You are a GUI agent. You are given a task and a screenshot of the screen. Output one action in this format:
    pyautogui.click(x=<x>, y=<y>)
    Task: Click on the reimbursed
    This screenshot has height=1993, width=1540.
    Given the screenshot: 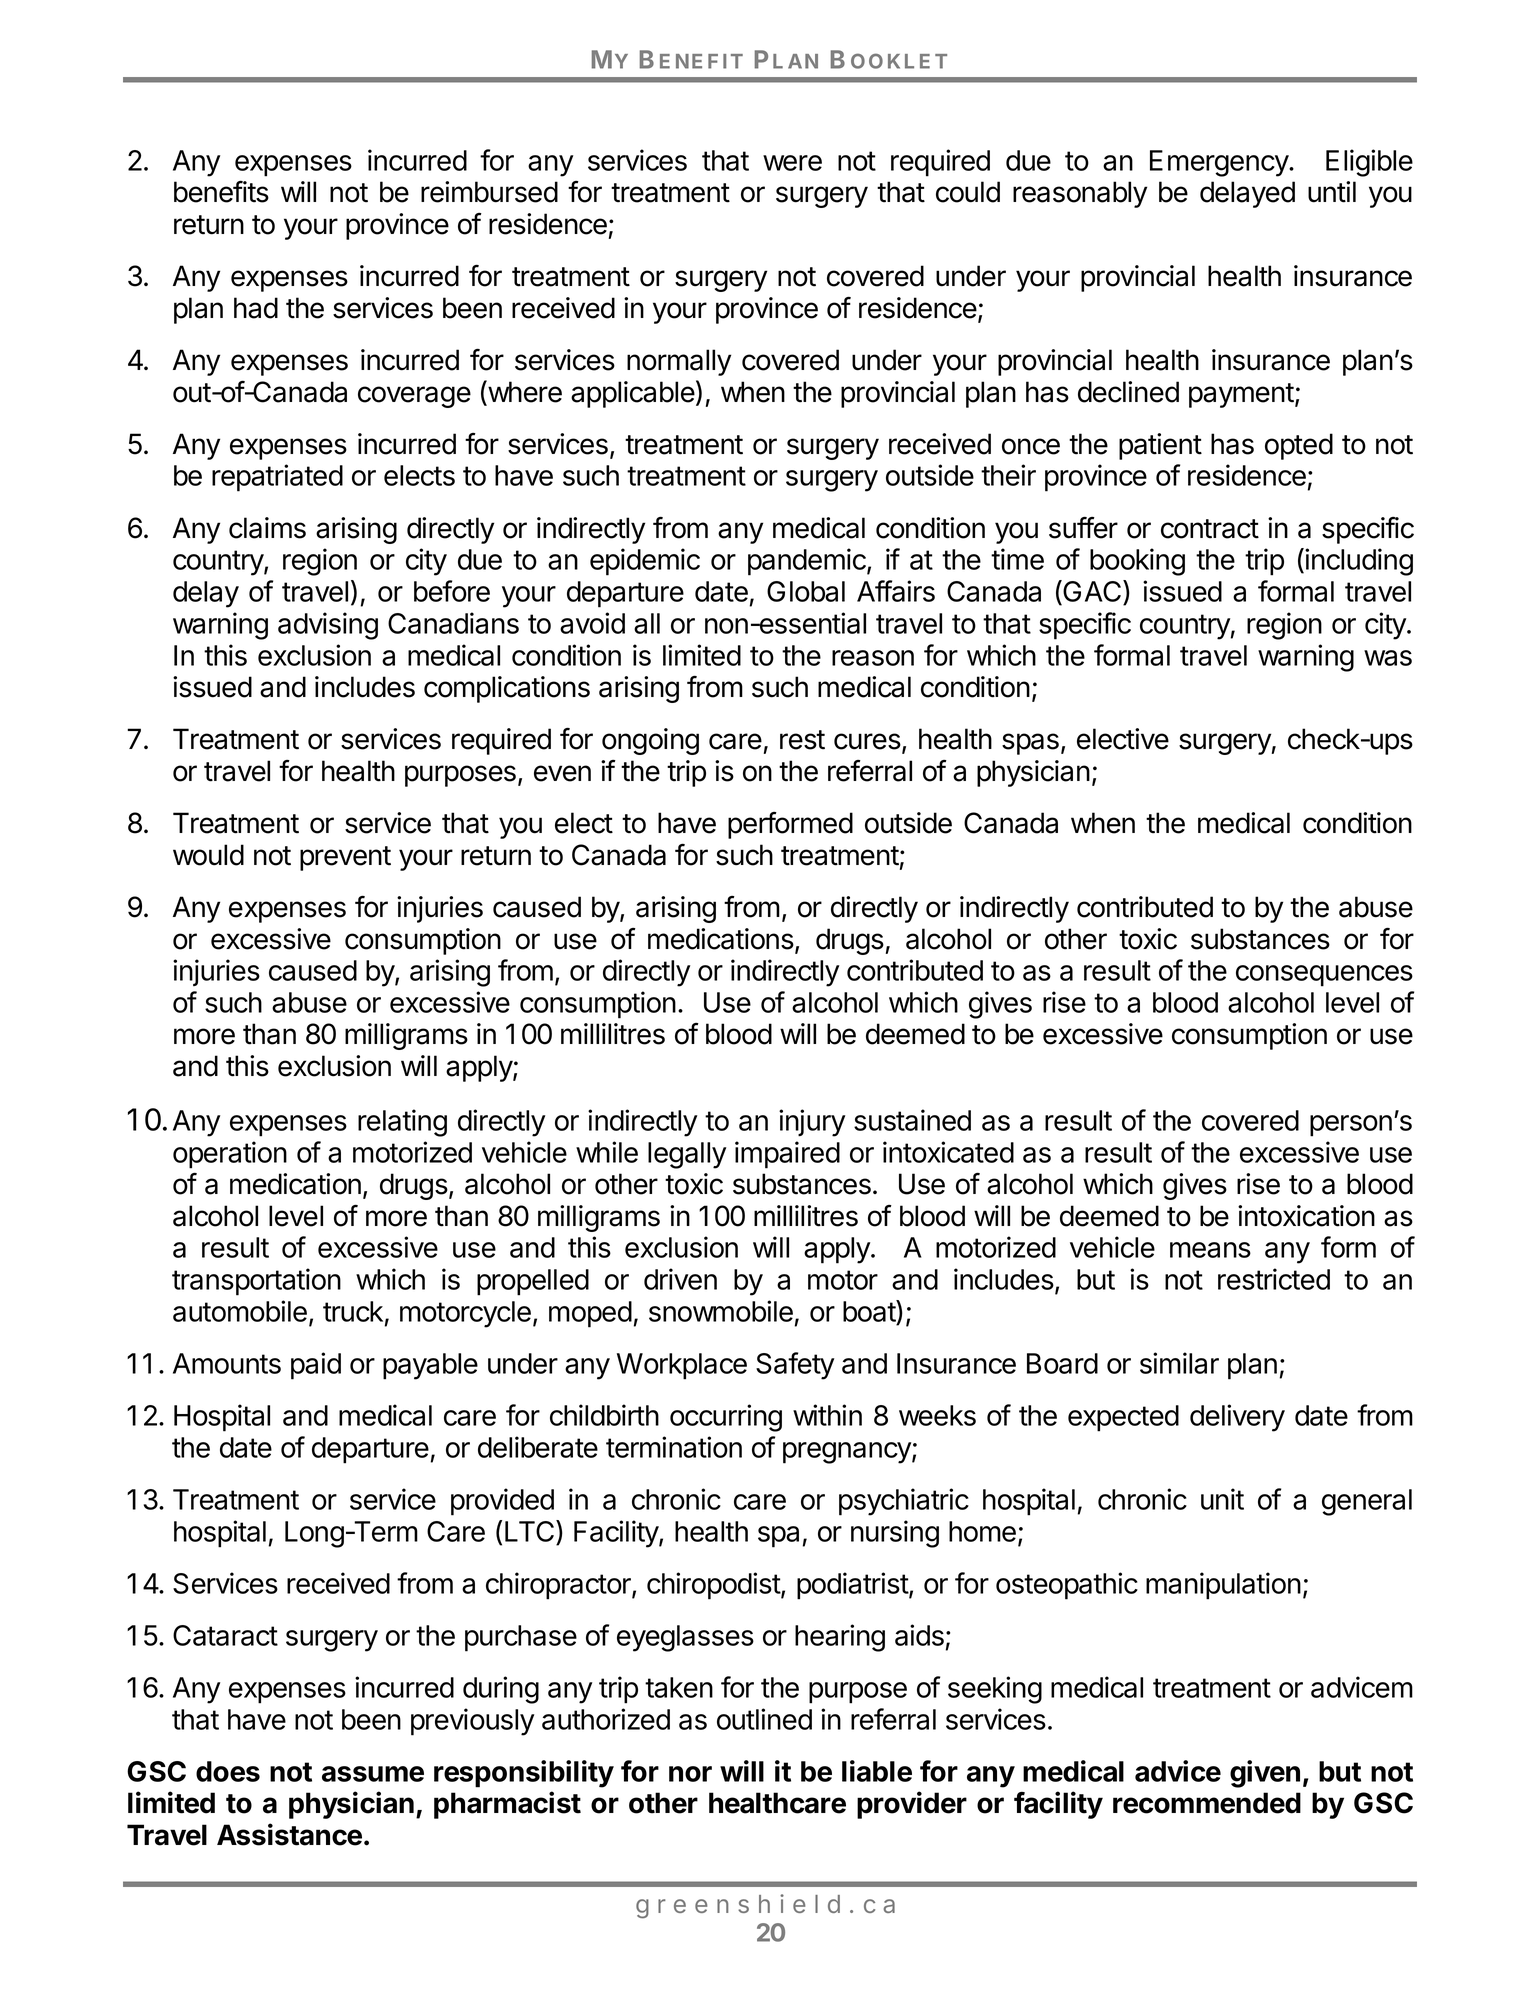 What is the action you would take?
    pyautogui.click(x=489, y=192)
